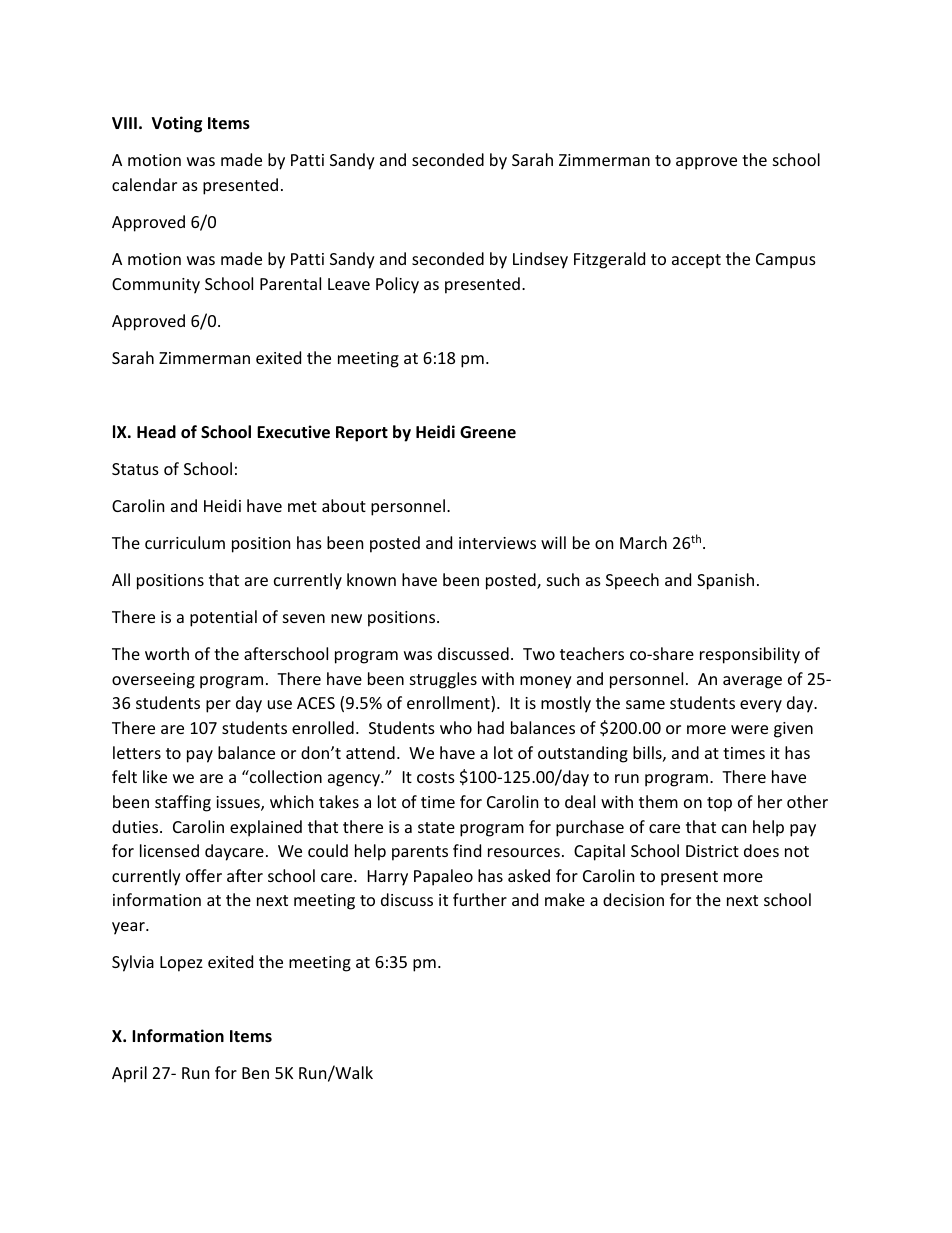 Image resolution: width=952 pixels, height=1233 pixels. I want to click on Voting, so click(177, 124).
